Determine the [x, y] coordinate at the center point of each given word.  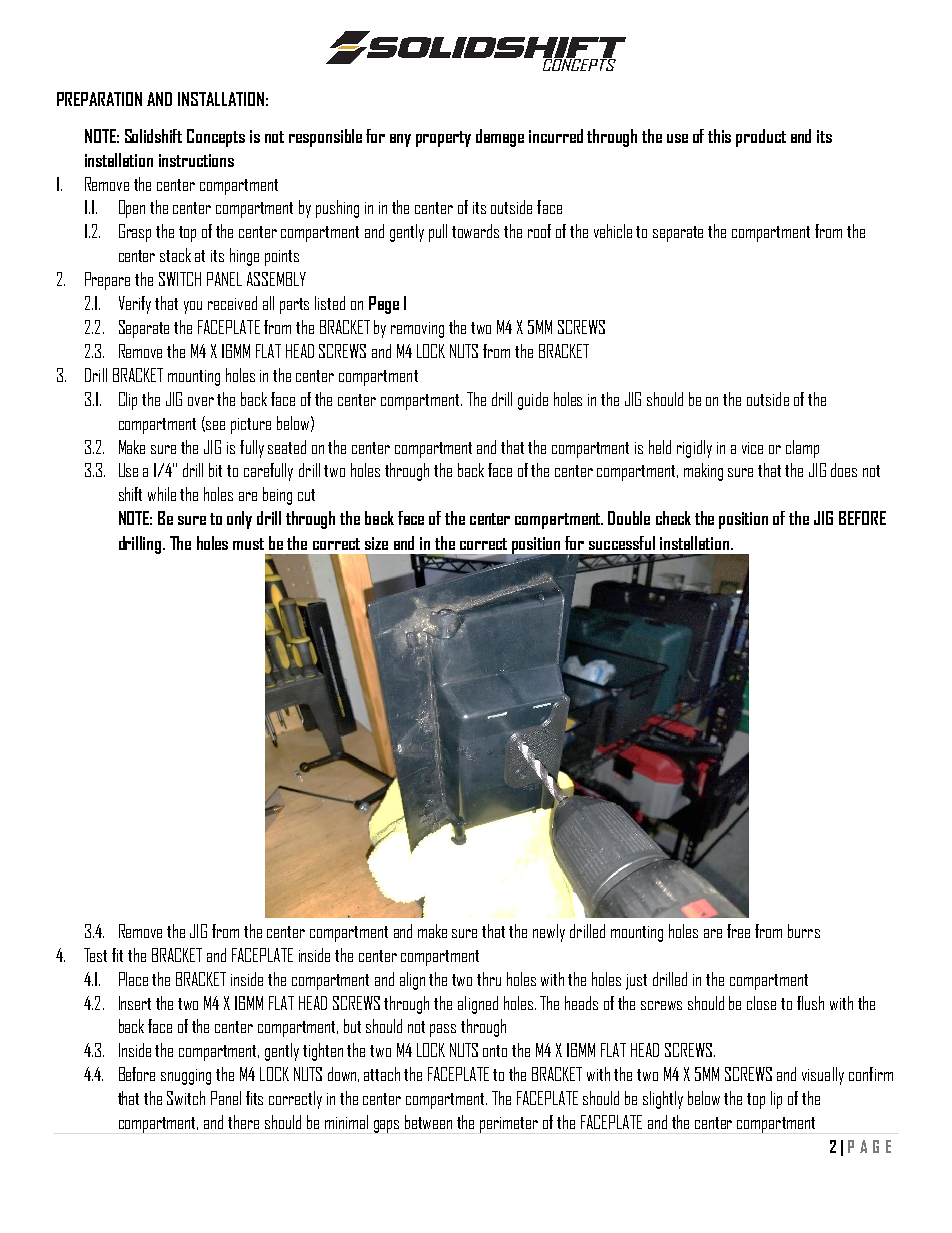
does [844, 470]
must [248, 544]
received [232, 303]
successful [622, 543]
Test [95, 955]
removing [417, 330]
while [162, 494]
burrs [804, 931]
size [376, 543]
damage [500, 138]
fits [254, 1098]
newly [549, 933]
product [761, 138]
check [673, 518]
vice [752, 448]
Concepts [216, 138]
